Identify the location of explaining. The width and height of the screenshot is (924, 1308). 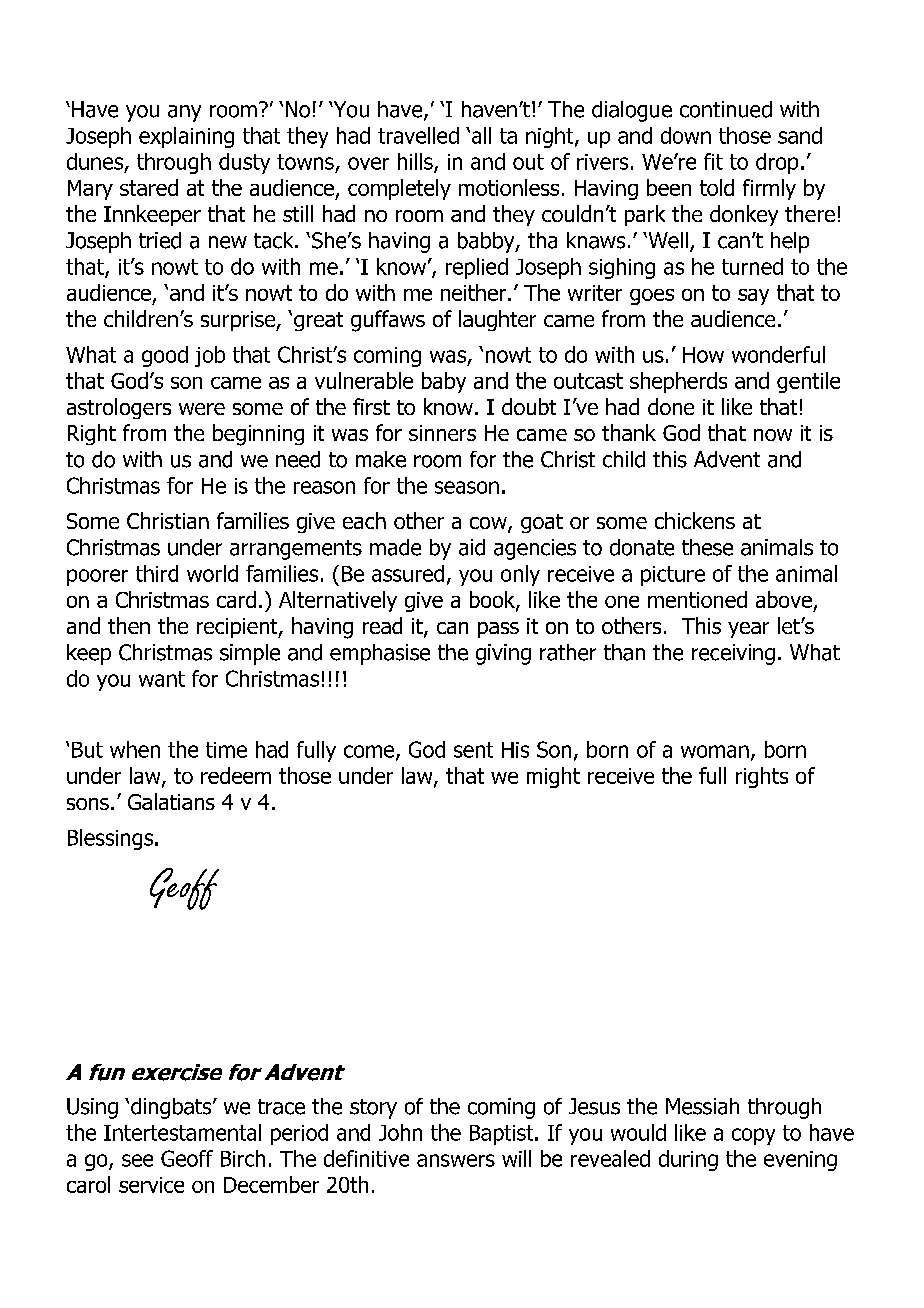
(186, 137).
